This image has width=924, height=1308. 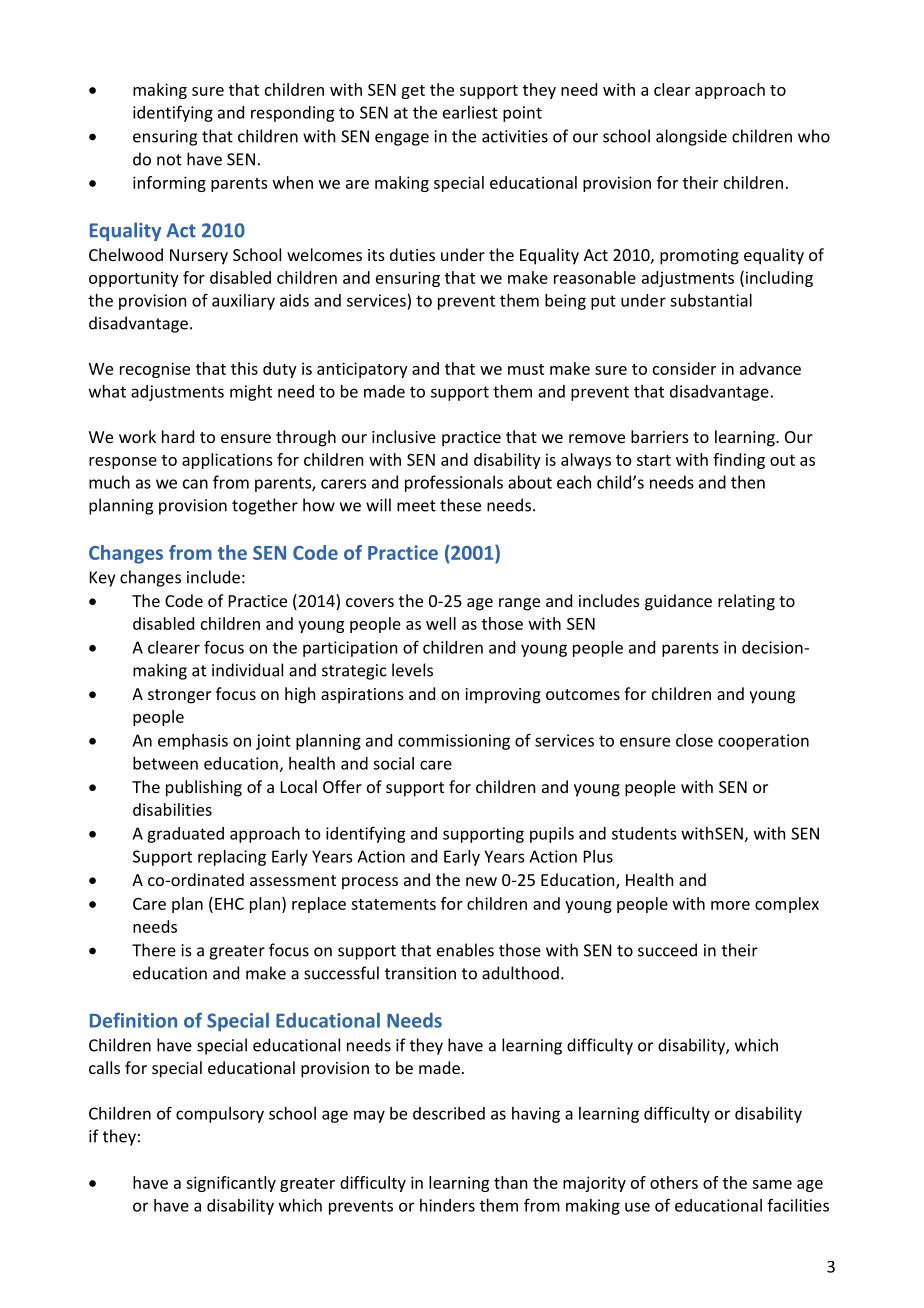 What do you see at coordinates (231, 1184) in the image?
I see `significantly` at bounding box center [231, 1184].
